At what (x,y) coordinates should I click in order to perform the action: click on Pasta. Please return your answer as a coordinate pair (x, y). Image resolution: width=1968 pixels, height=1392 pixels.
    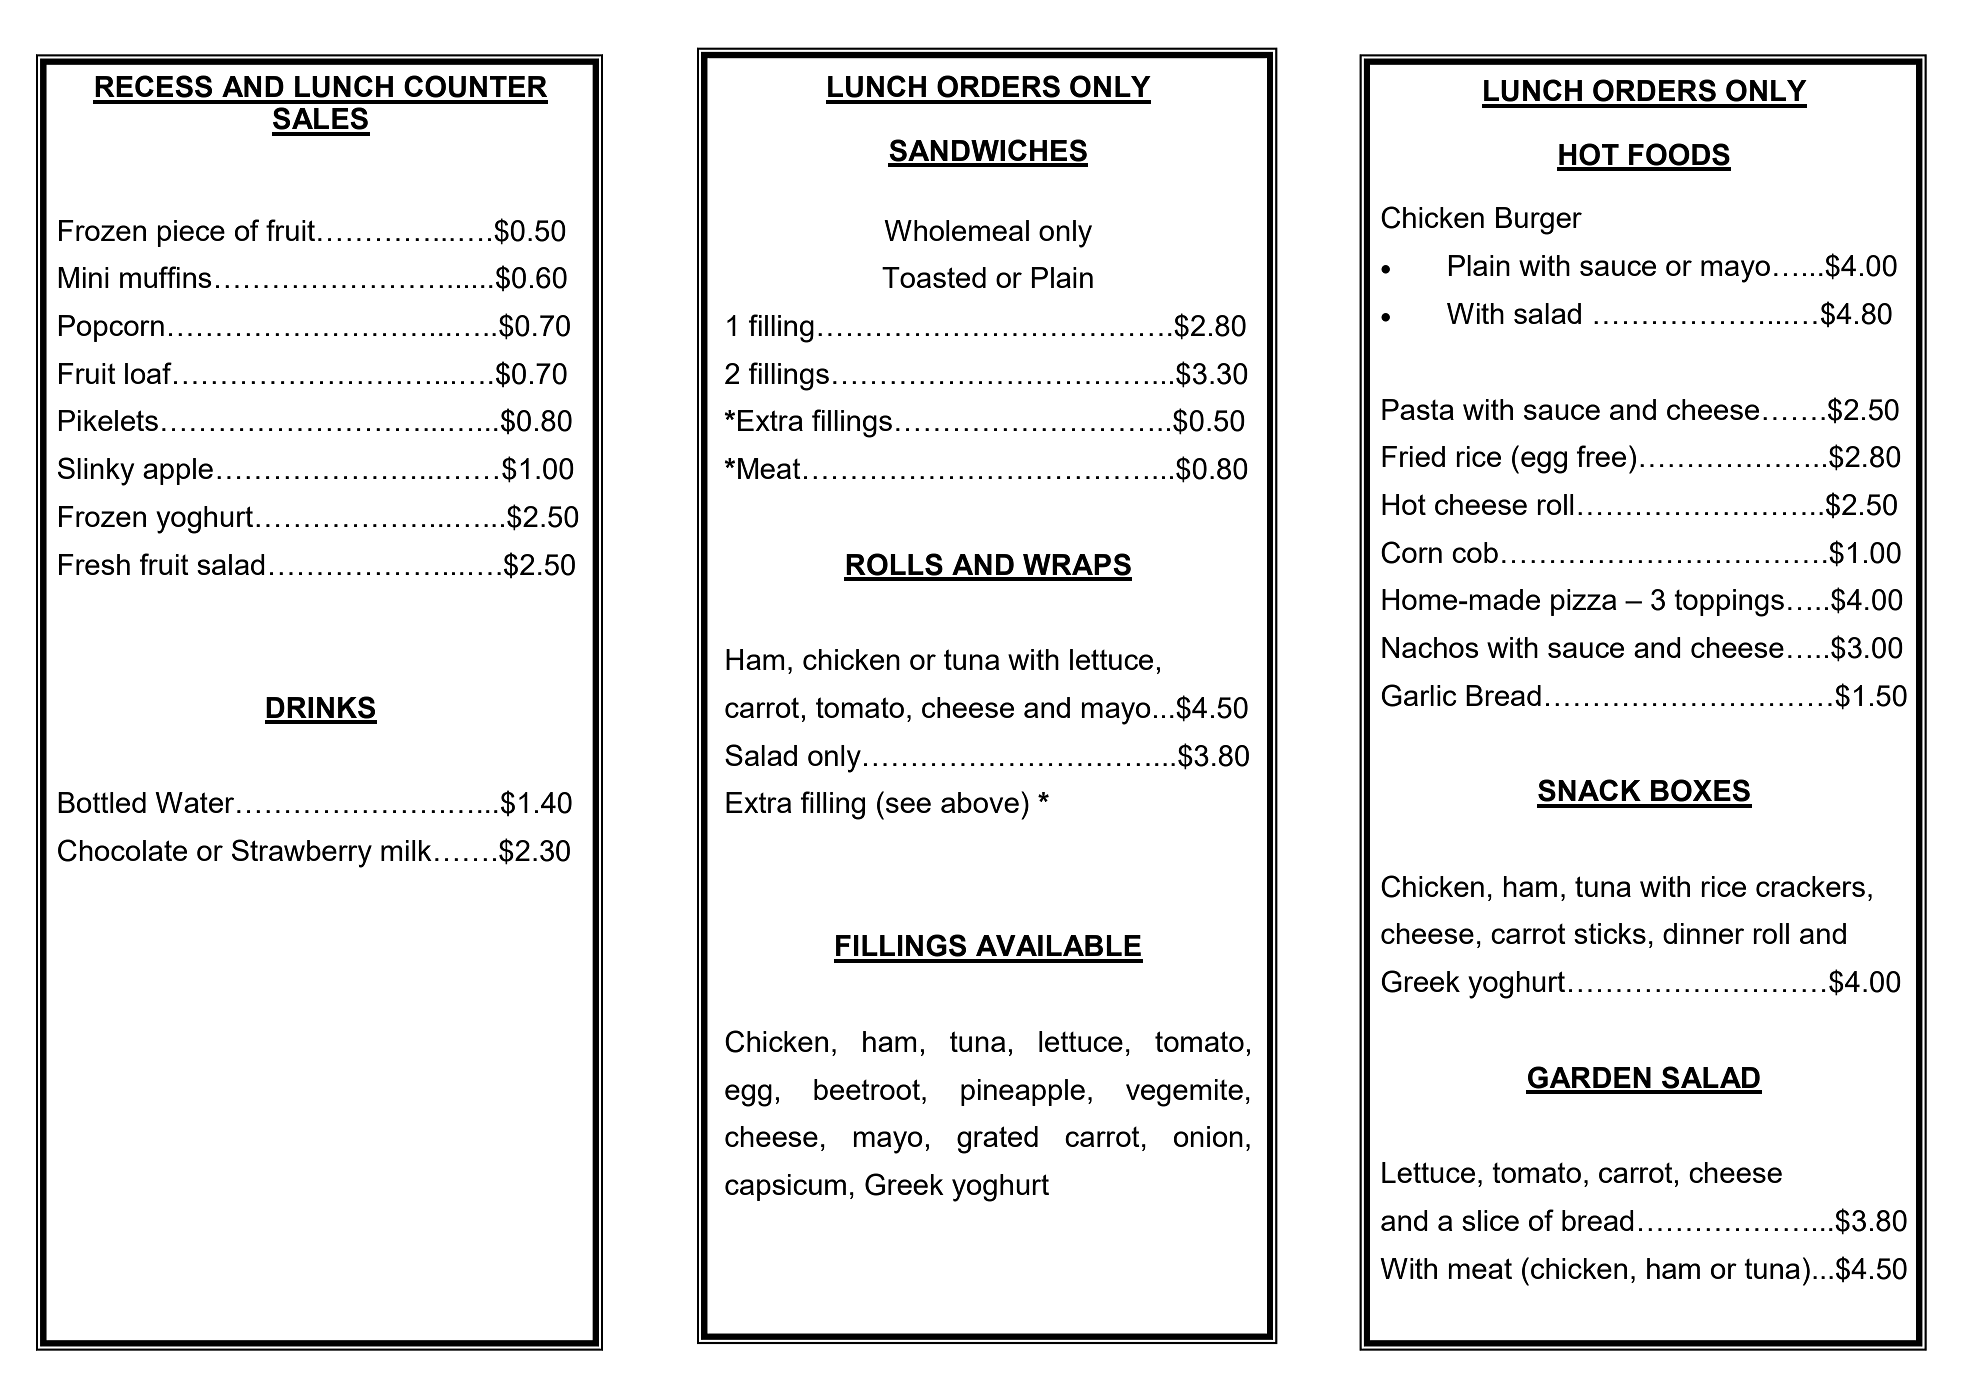
    Looking at the image, I should click on (1418, 409).
